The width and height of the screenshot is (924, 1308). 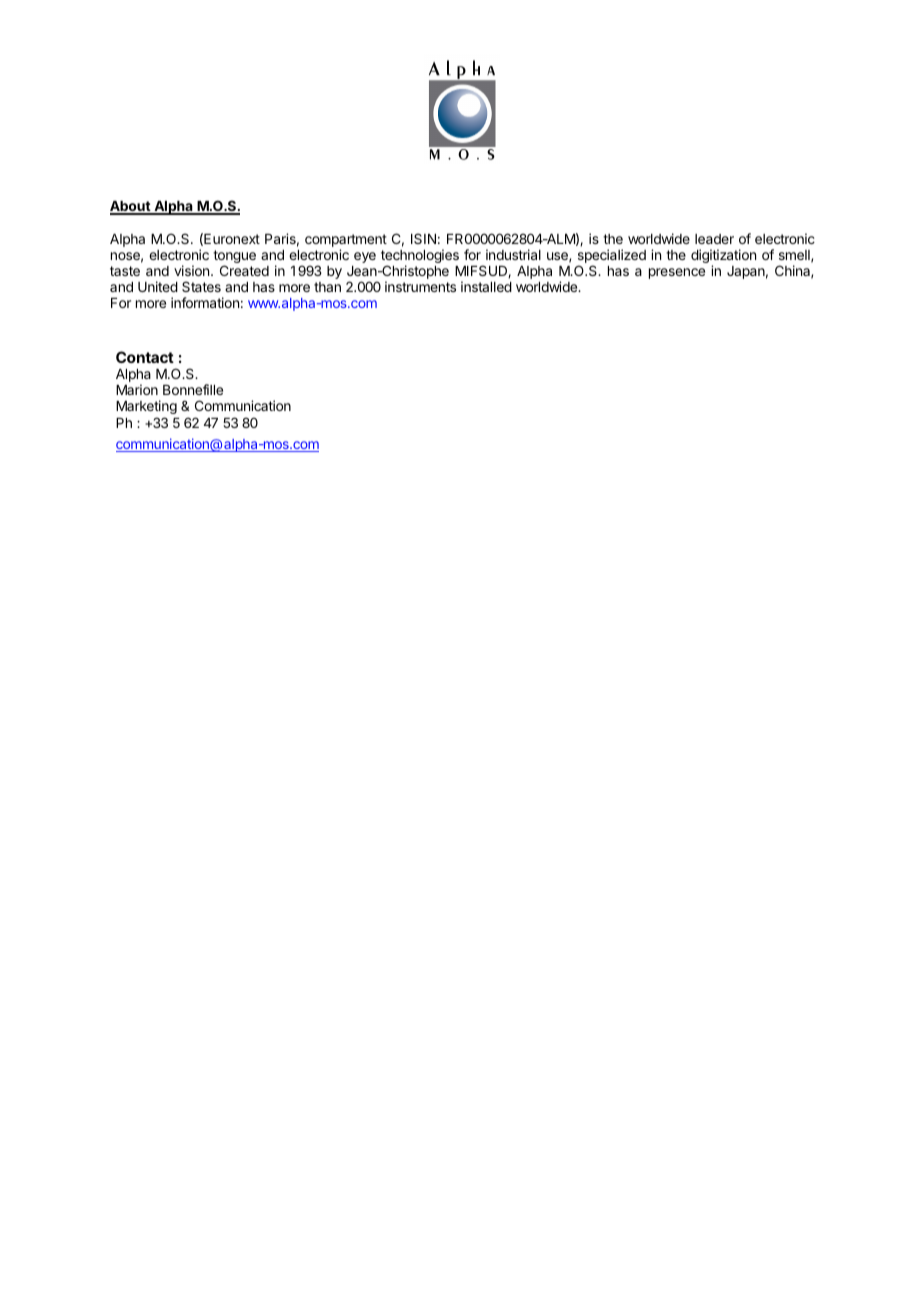 I want to click on About, so click(x=131, y=207).
